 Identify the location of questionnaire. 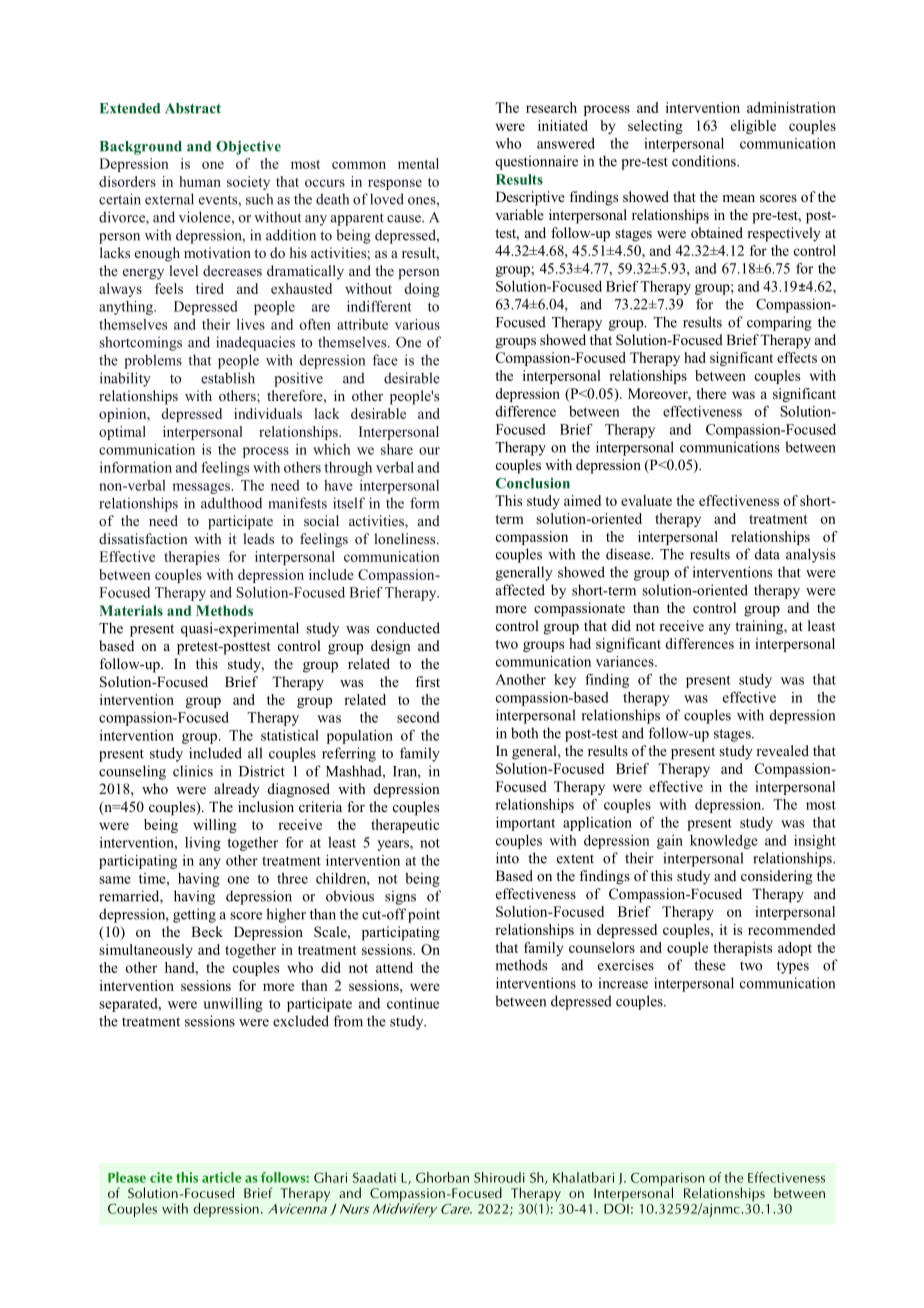
(537, 162).
